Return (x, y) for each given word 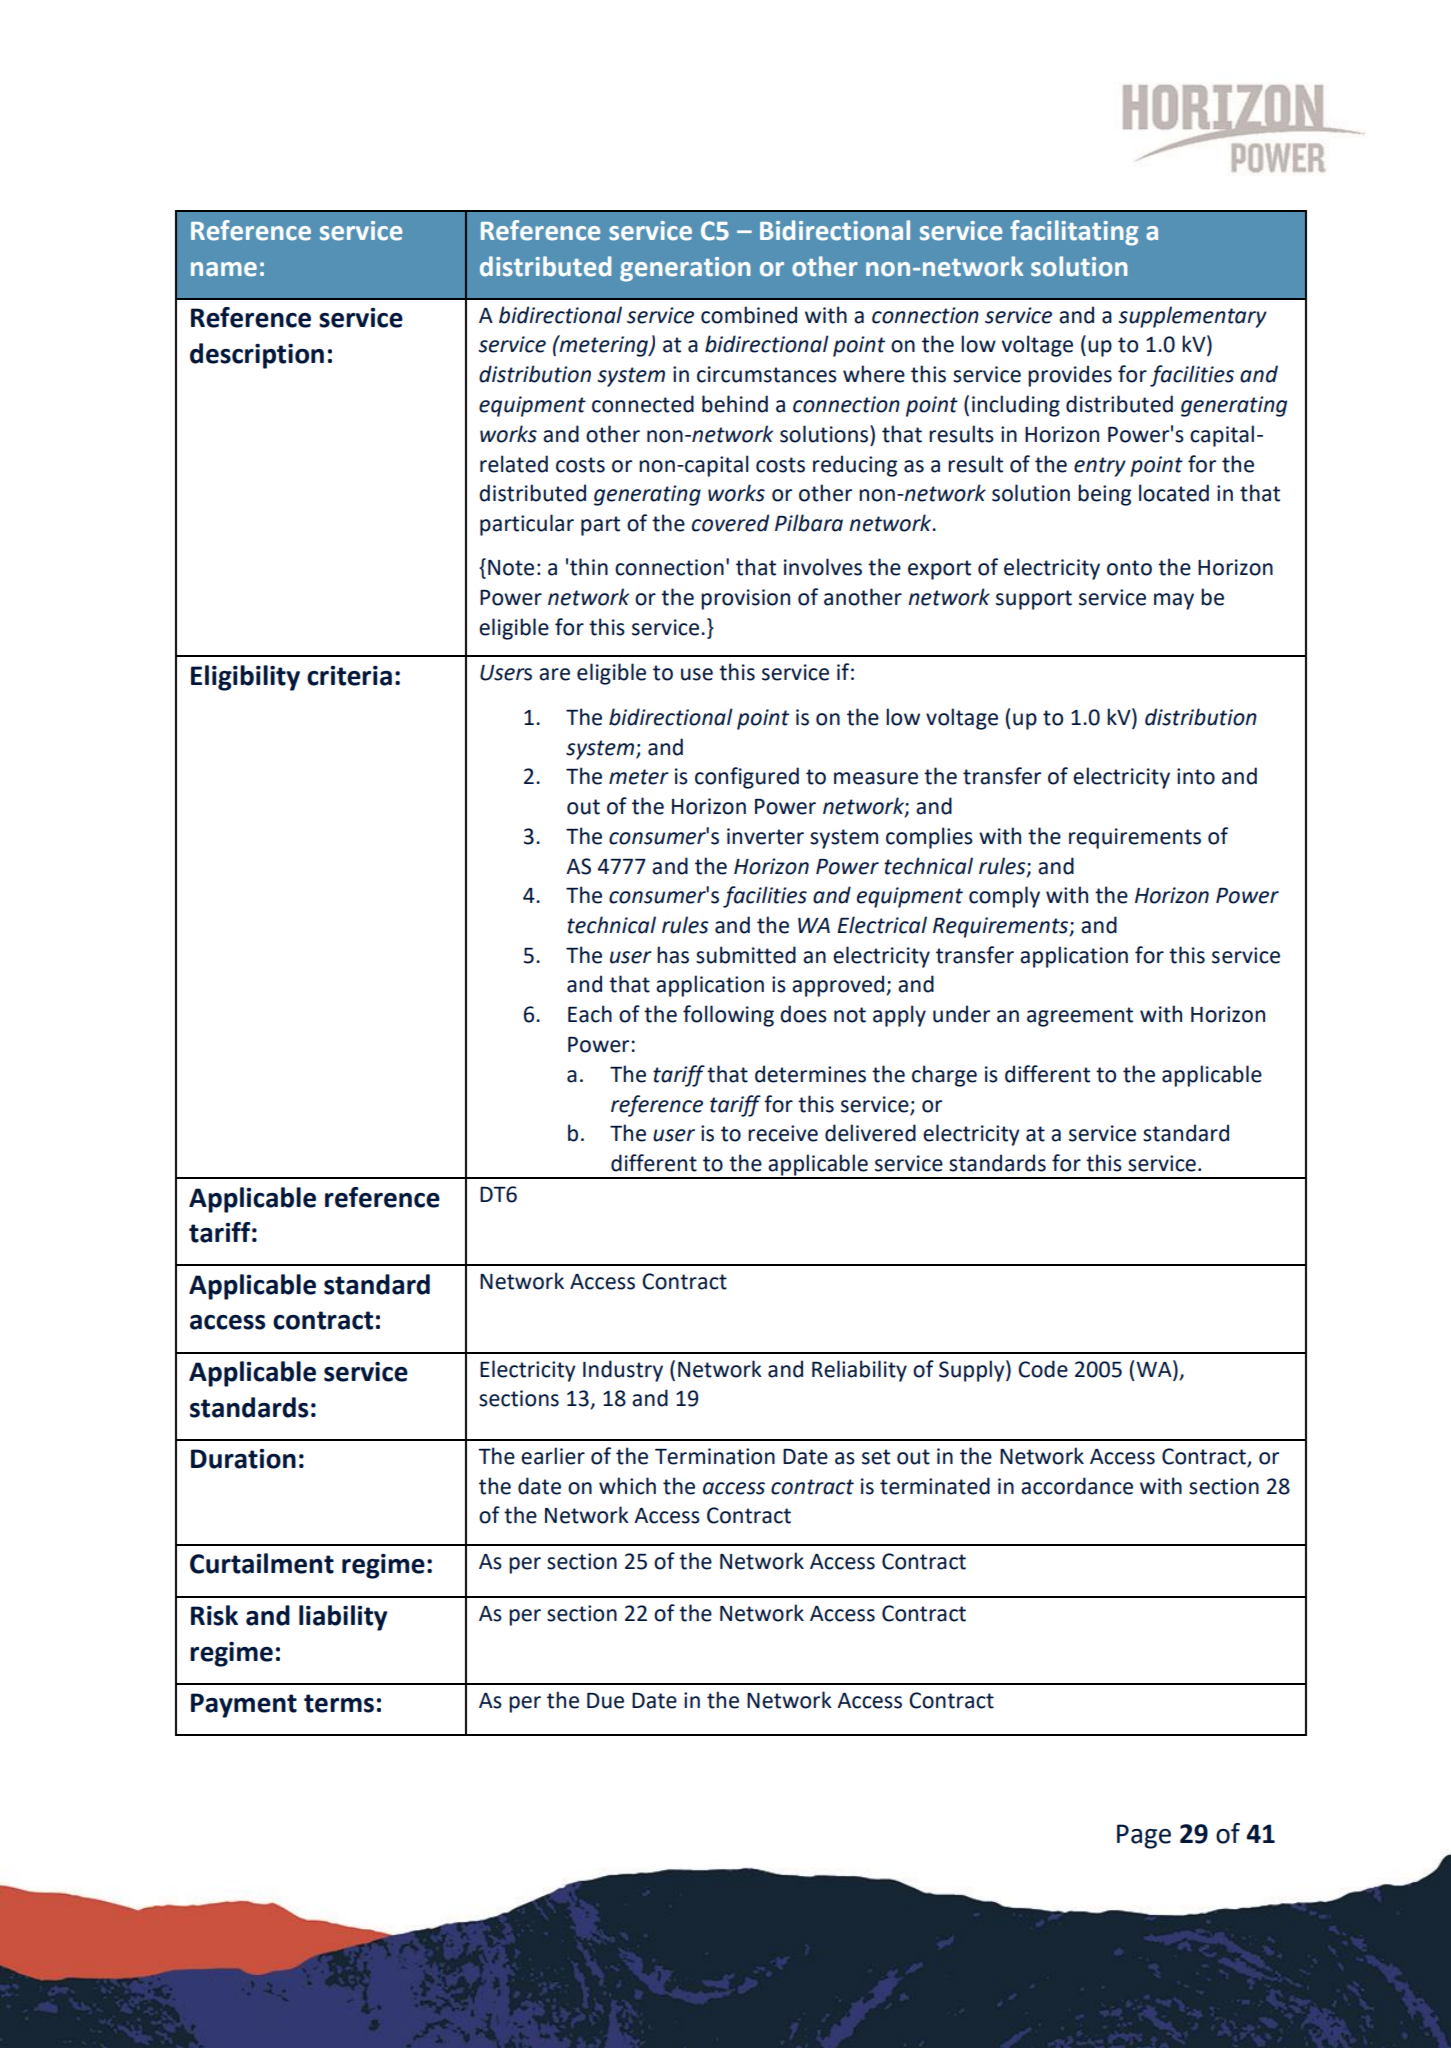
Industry (623, 1371)
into (1196, 776)
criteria (349, 676)
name (224, 269)
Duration (243, 1459)
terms (339, 1703)
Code (1043, 1369)
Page (1144, 1836)
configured (747, 778)
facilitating (1074, 233)
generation (685, 269)
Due (605, 1701)
